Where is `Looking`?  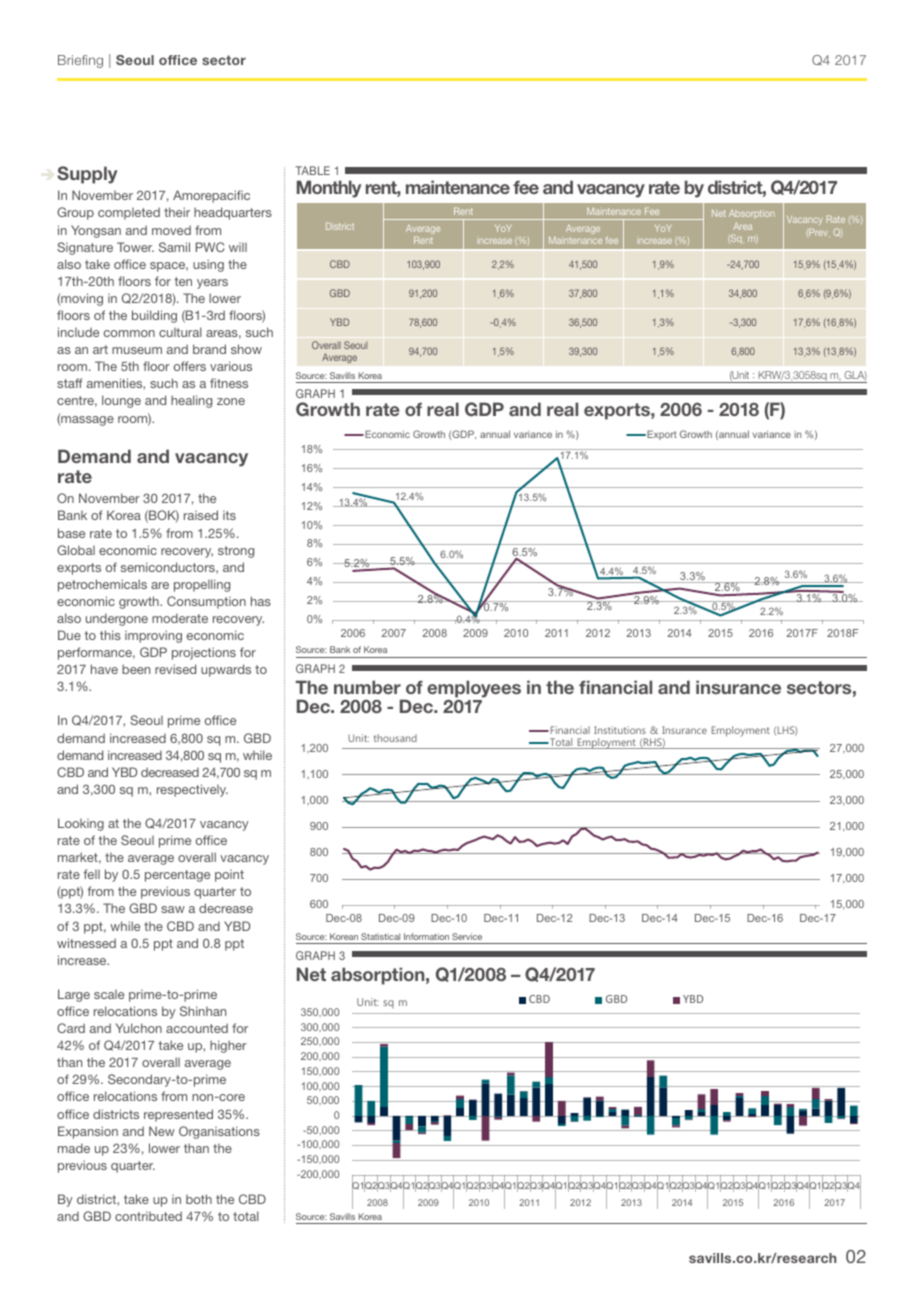
Looking is located at coordinates (81, 824).
